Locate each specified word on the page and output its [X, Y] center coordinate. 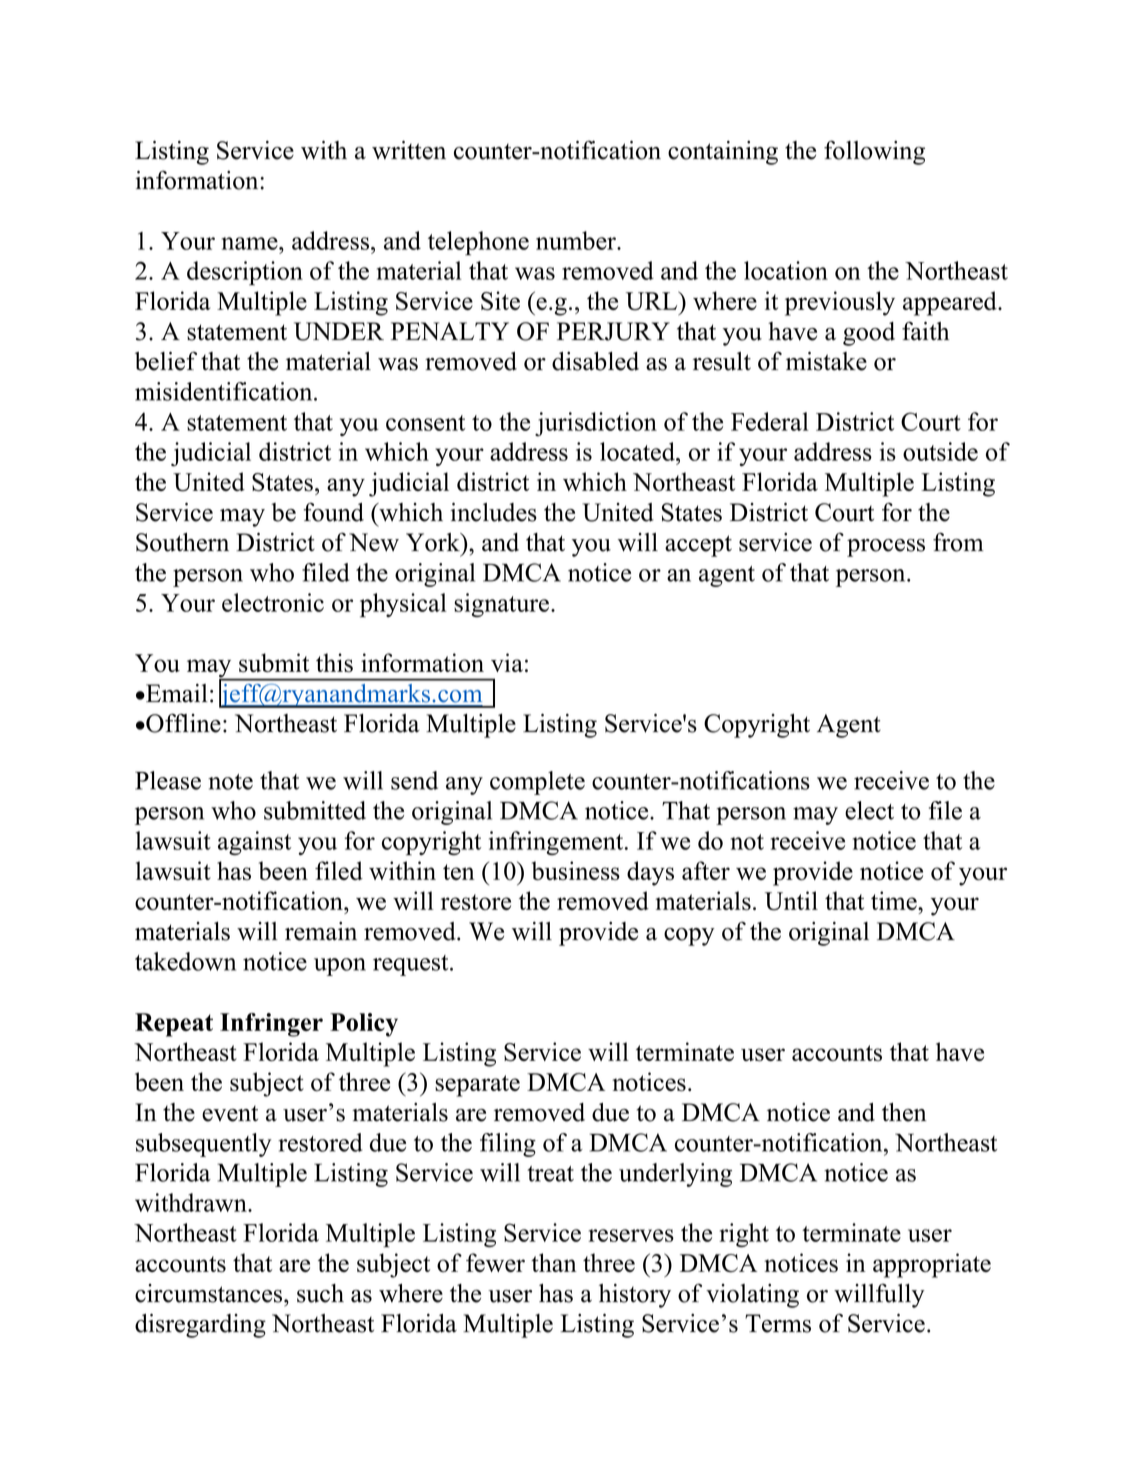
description [245, 273]
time [895, 900]
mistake [826, 361]
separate [477, 1086]
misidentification [225, 391]
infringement [557, 843]
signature [501, 605]
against [254, 843]
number [577, 240]
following [874, 152]
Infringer [271, 1025]
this [334, 663]
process [886, 548]
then [904, 1112]
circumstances [210, 1293]
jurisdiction [596, 424]
